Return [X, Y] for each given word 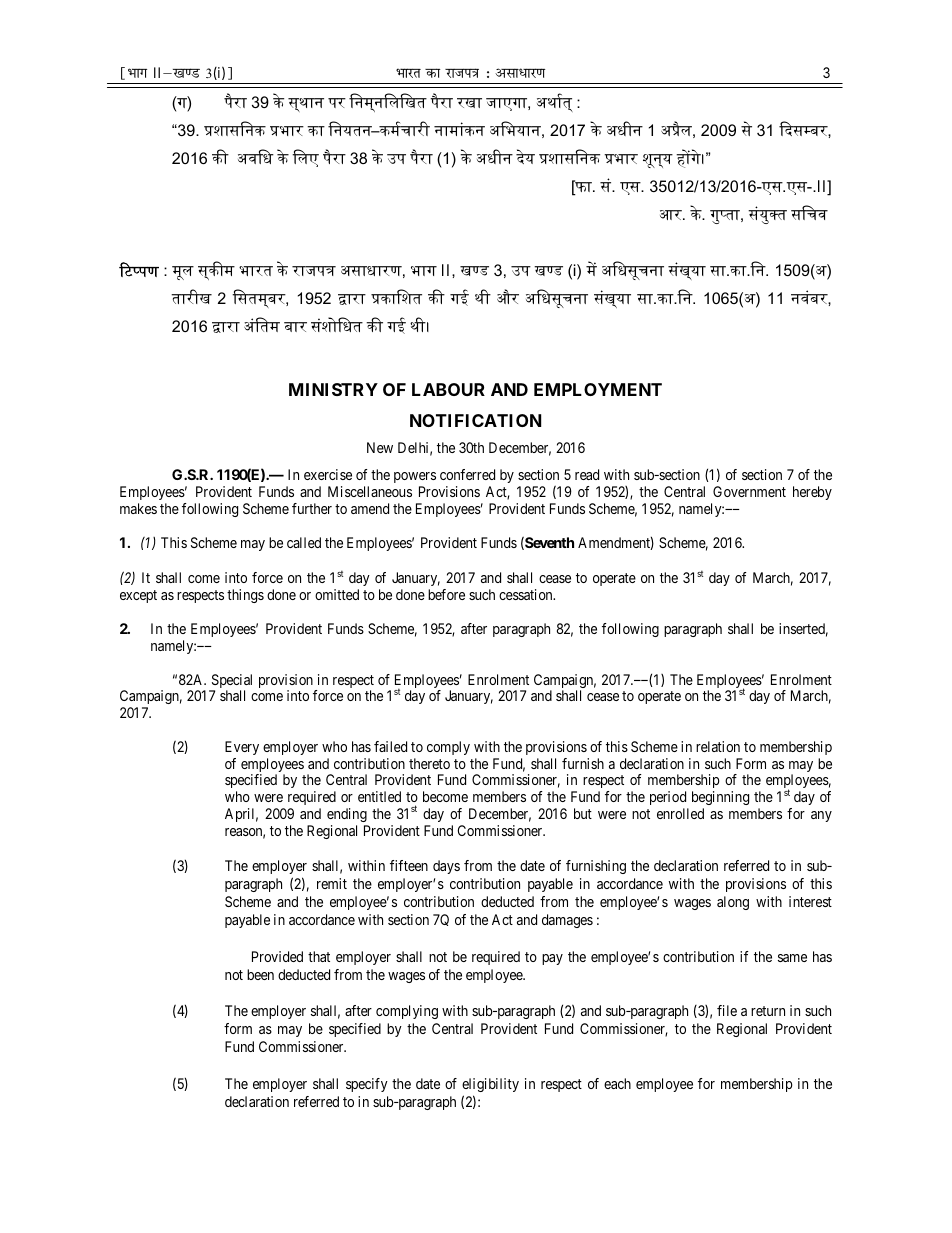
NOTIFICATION [475, 420]
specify [367, 1085]
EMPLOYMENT [598, 389]
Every [242, 748]
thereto [429, 763]
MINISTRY [333, 389]
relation [718, 746]
